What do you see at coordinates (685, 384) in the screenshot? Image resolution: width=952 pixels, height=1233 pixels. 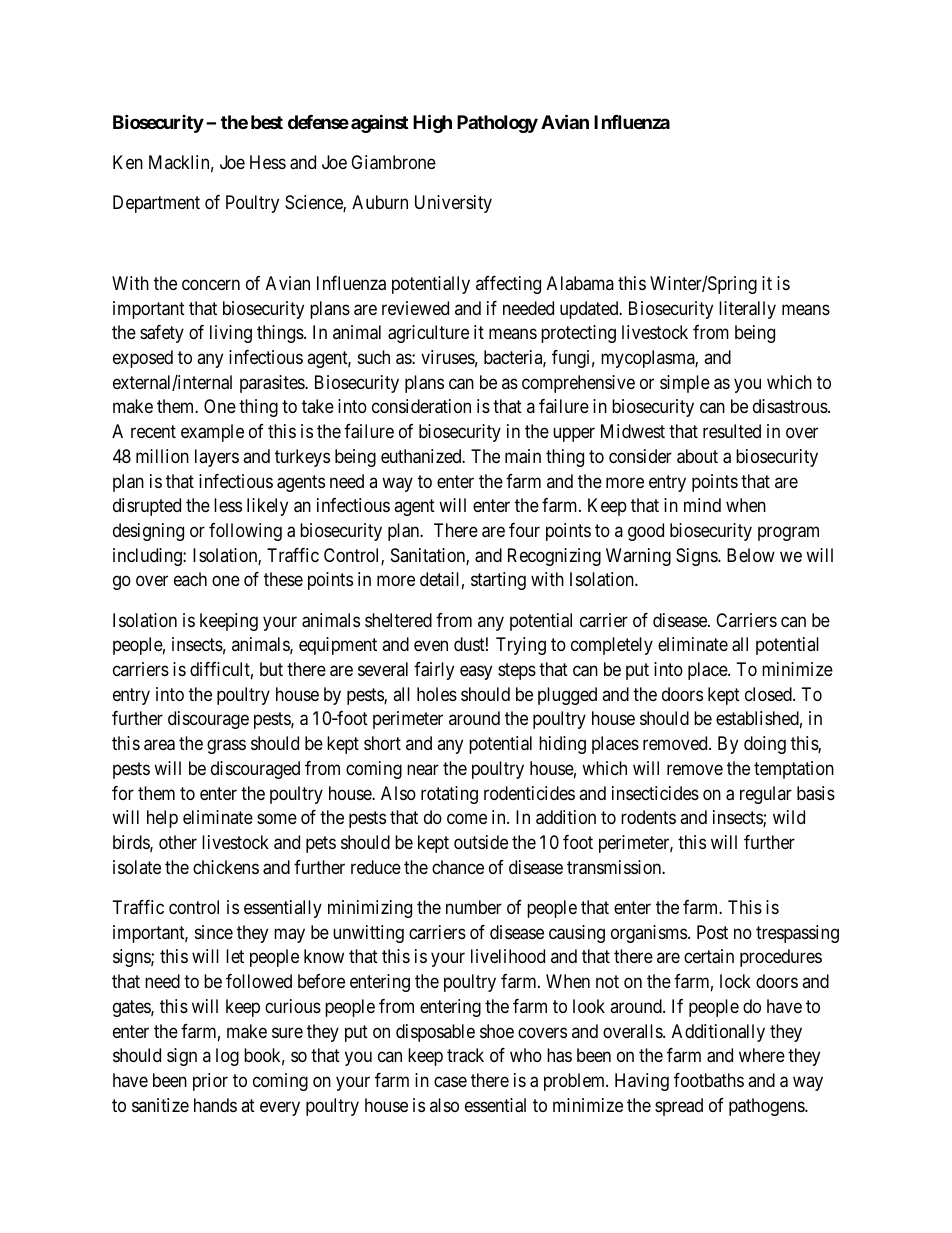 I see `simple` at bounding box center [685, 384].
